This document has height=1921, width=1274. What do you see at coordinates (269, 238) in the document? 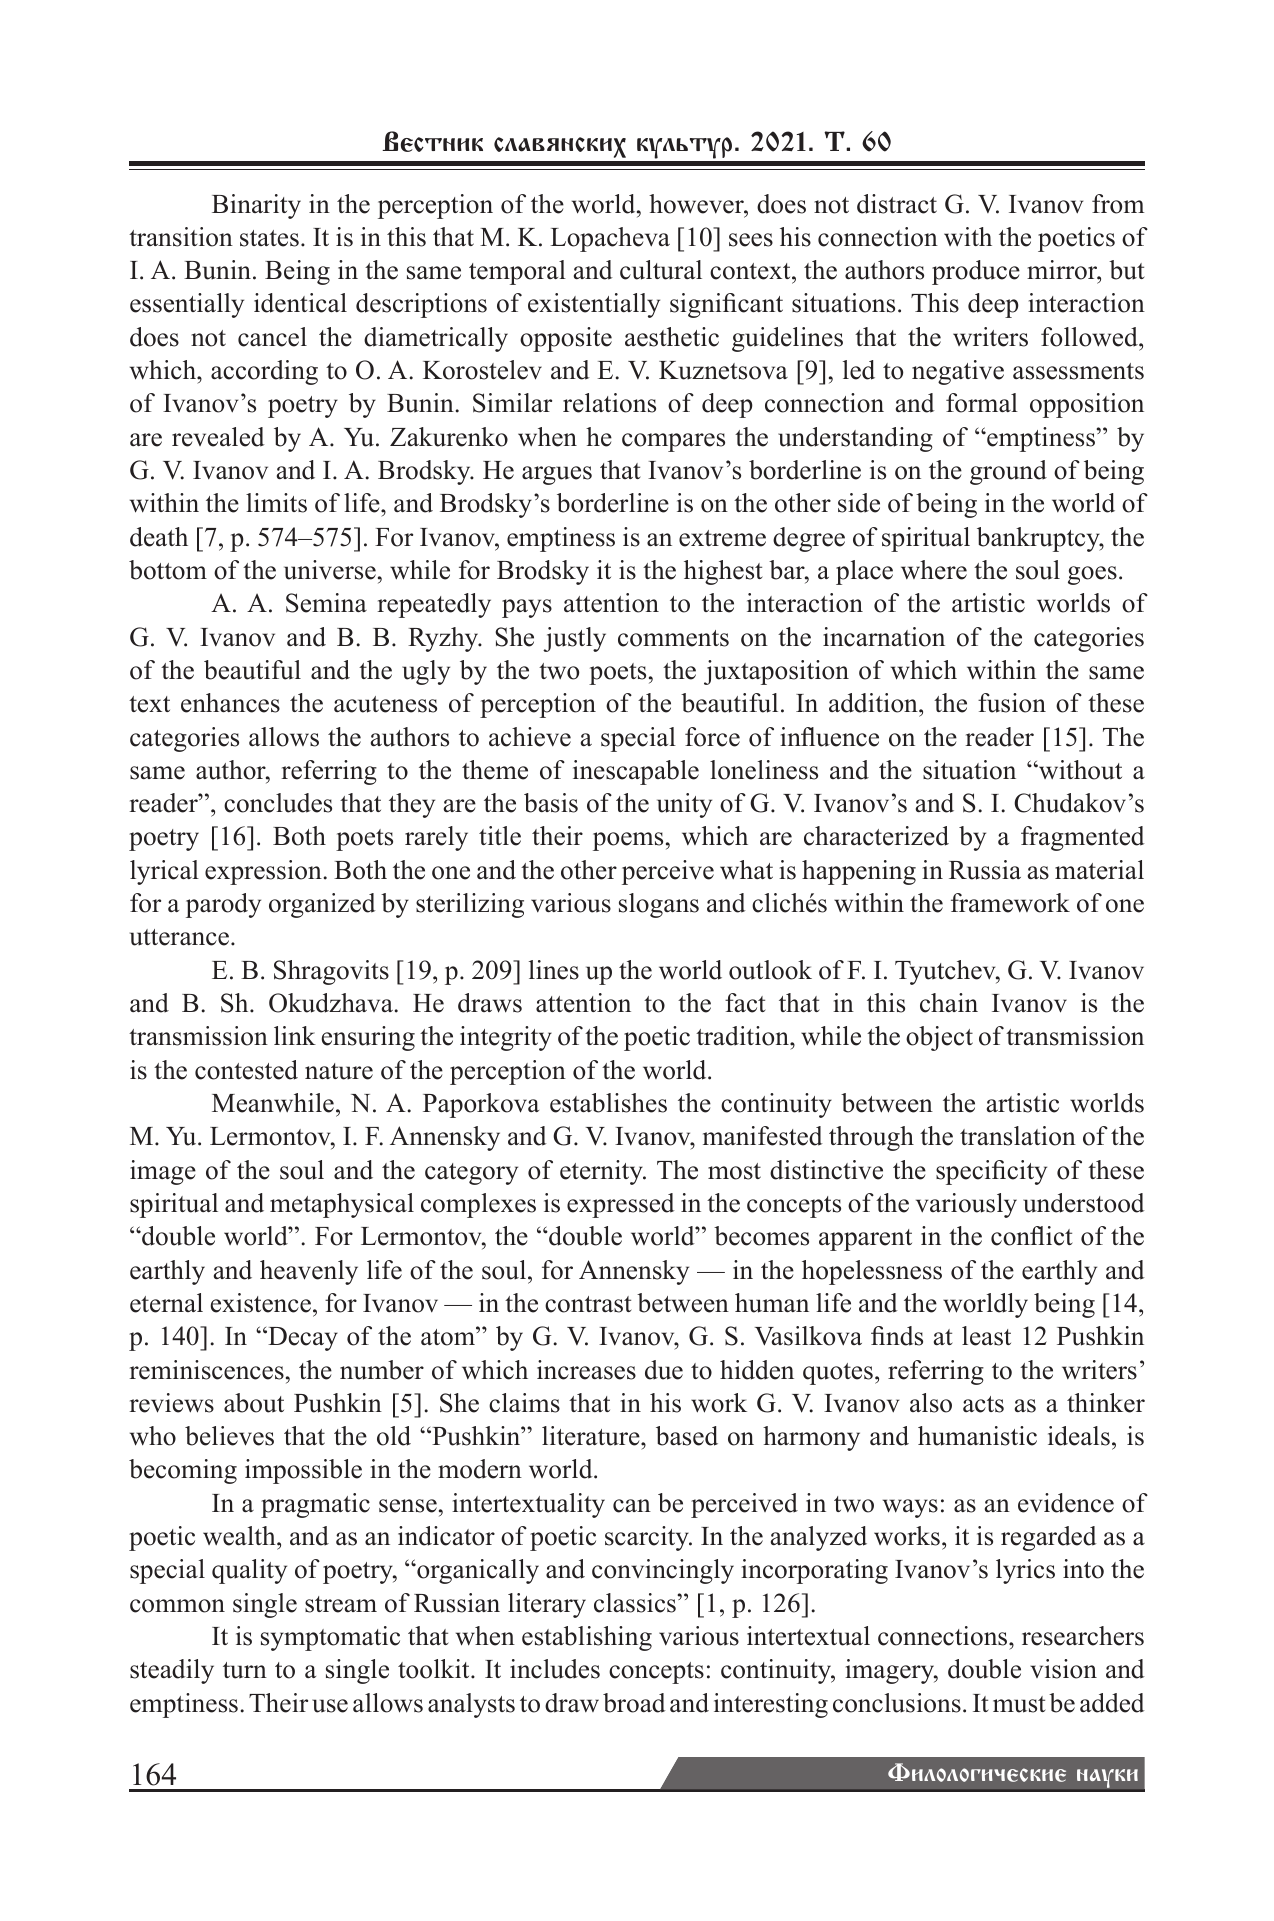
I see `states` at bounding box center [269, 238].
